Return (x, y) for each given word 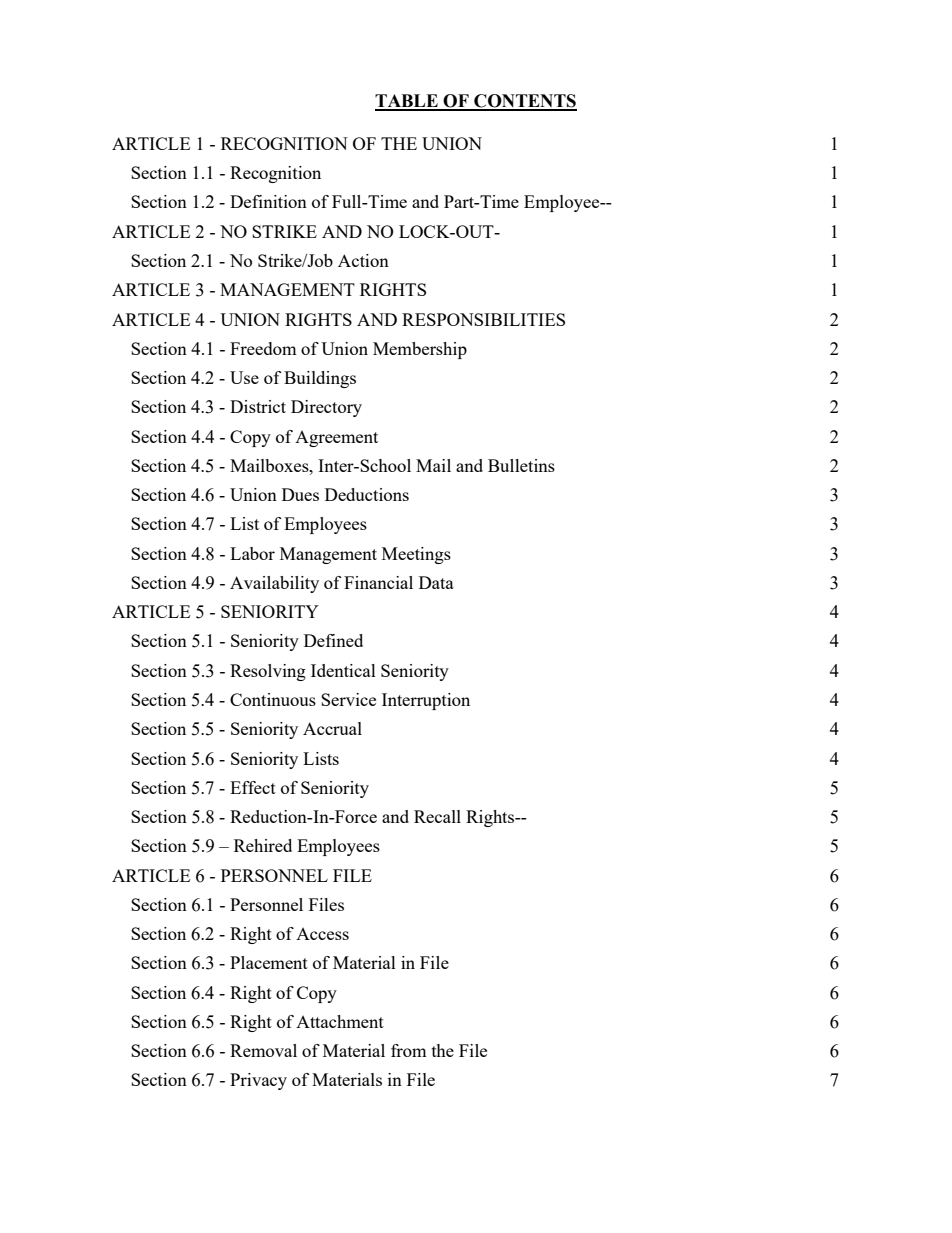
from (409, 1050)
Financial (378, 582)
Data (436, 582)
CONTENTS (524, 102)
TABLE (407, 102)
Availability (274, 584)
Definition (268, 201)
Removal (263, 1050)
